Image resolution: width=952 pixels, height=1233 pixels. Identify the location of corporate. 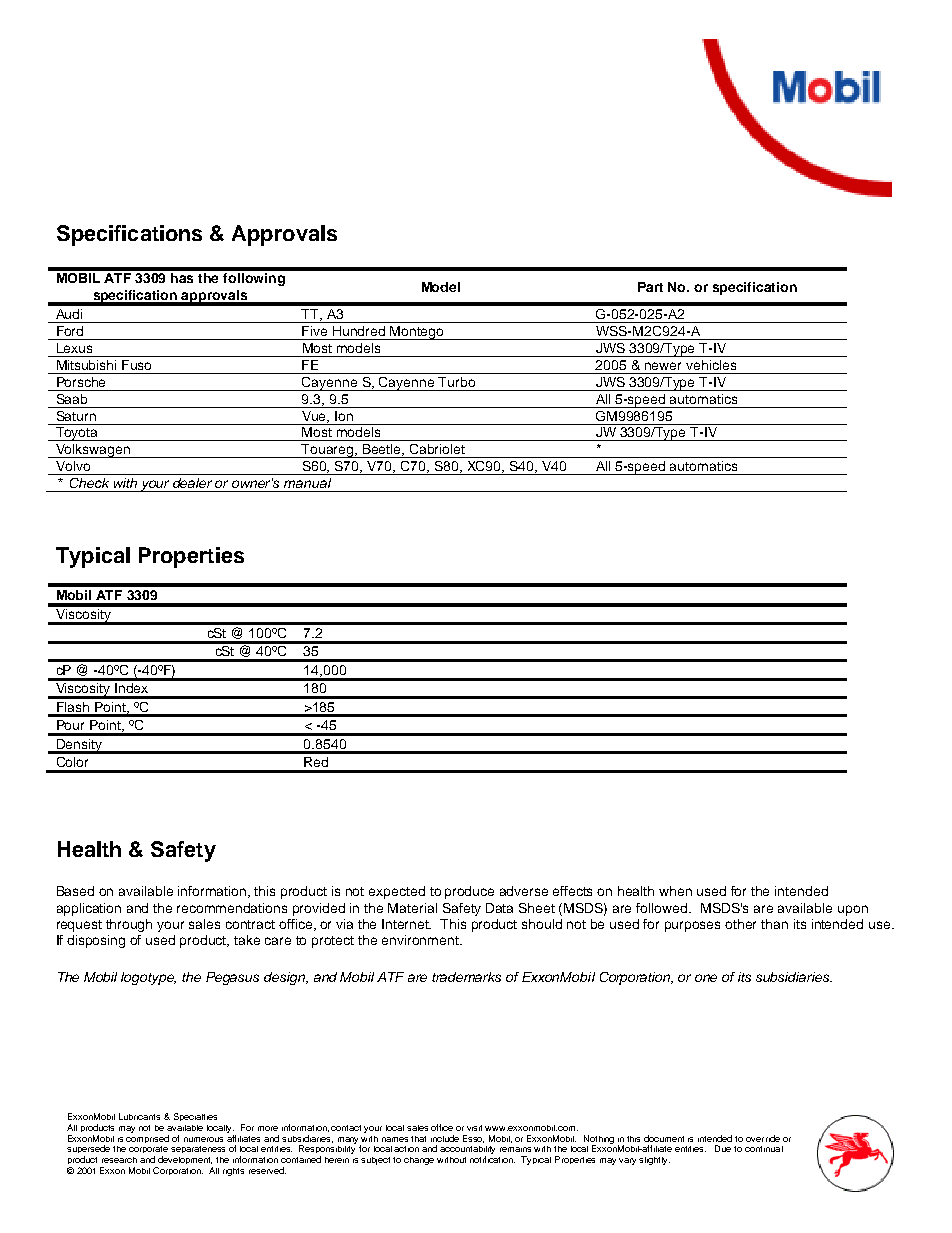
(148, 1151).
